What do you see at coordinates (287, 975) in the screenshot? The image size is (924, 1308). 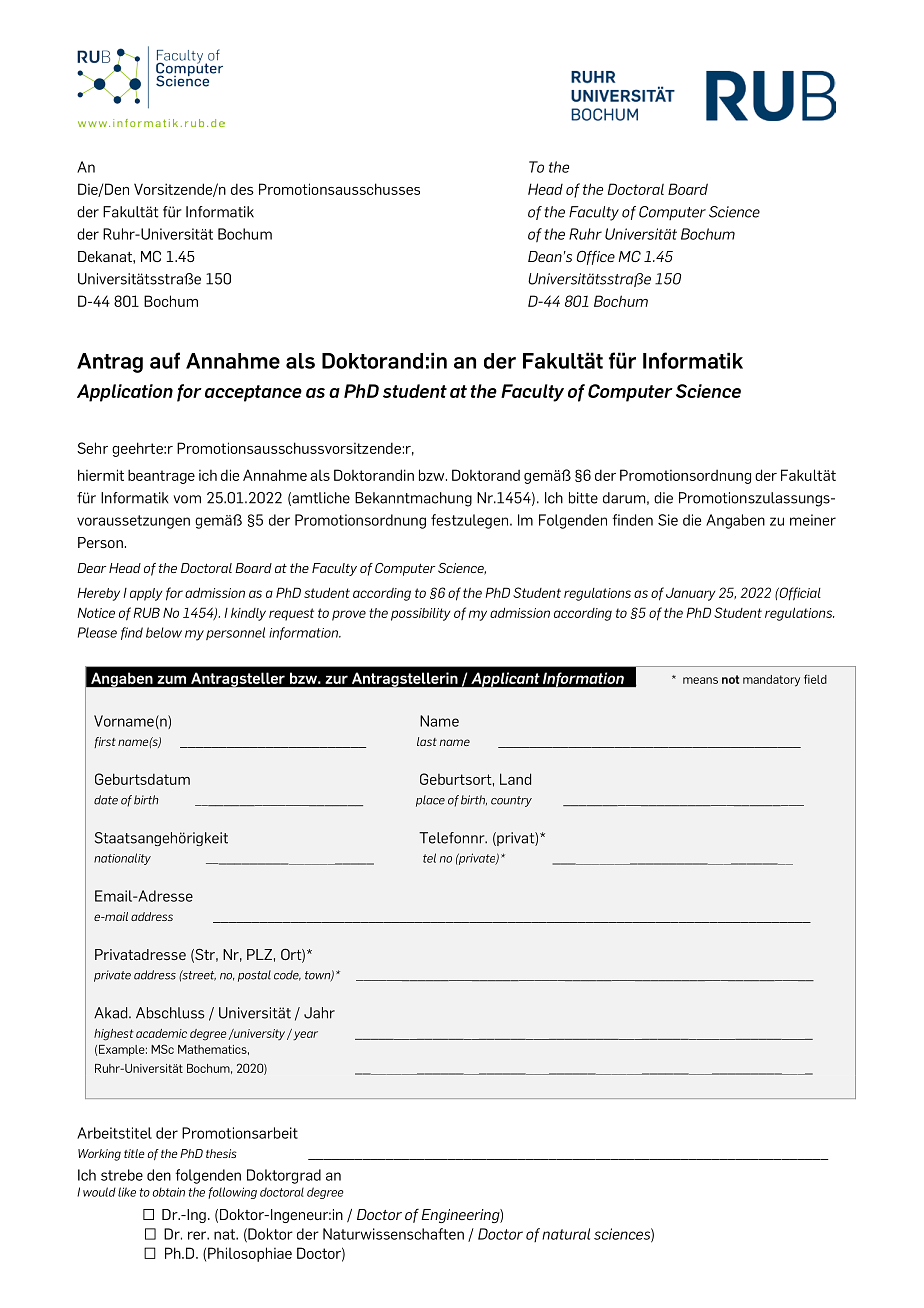 I see `code` at bounding box center [287, 975].
